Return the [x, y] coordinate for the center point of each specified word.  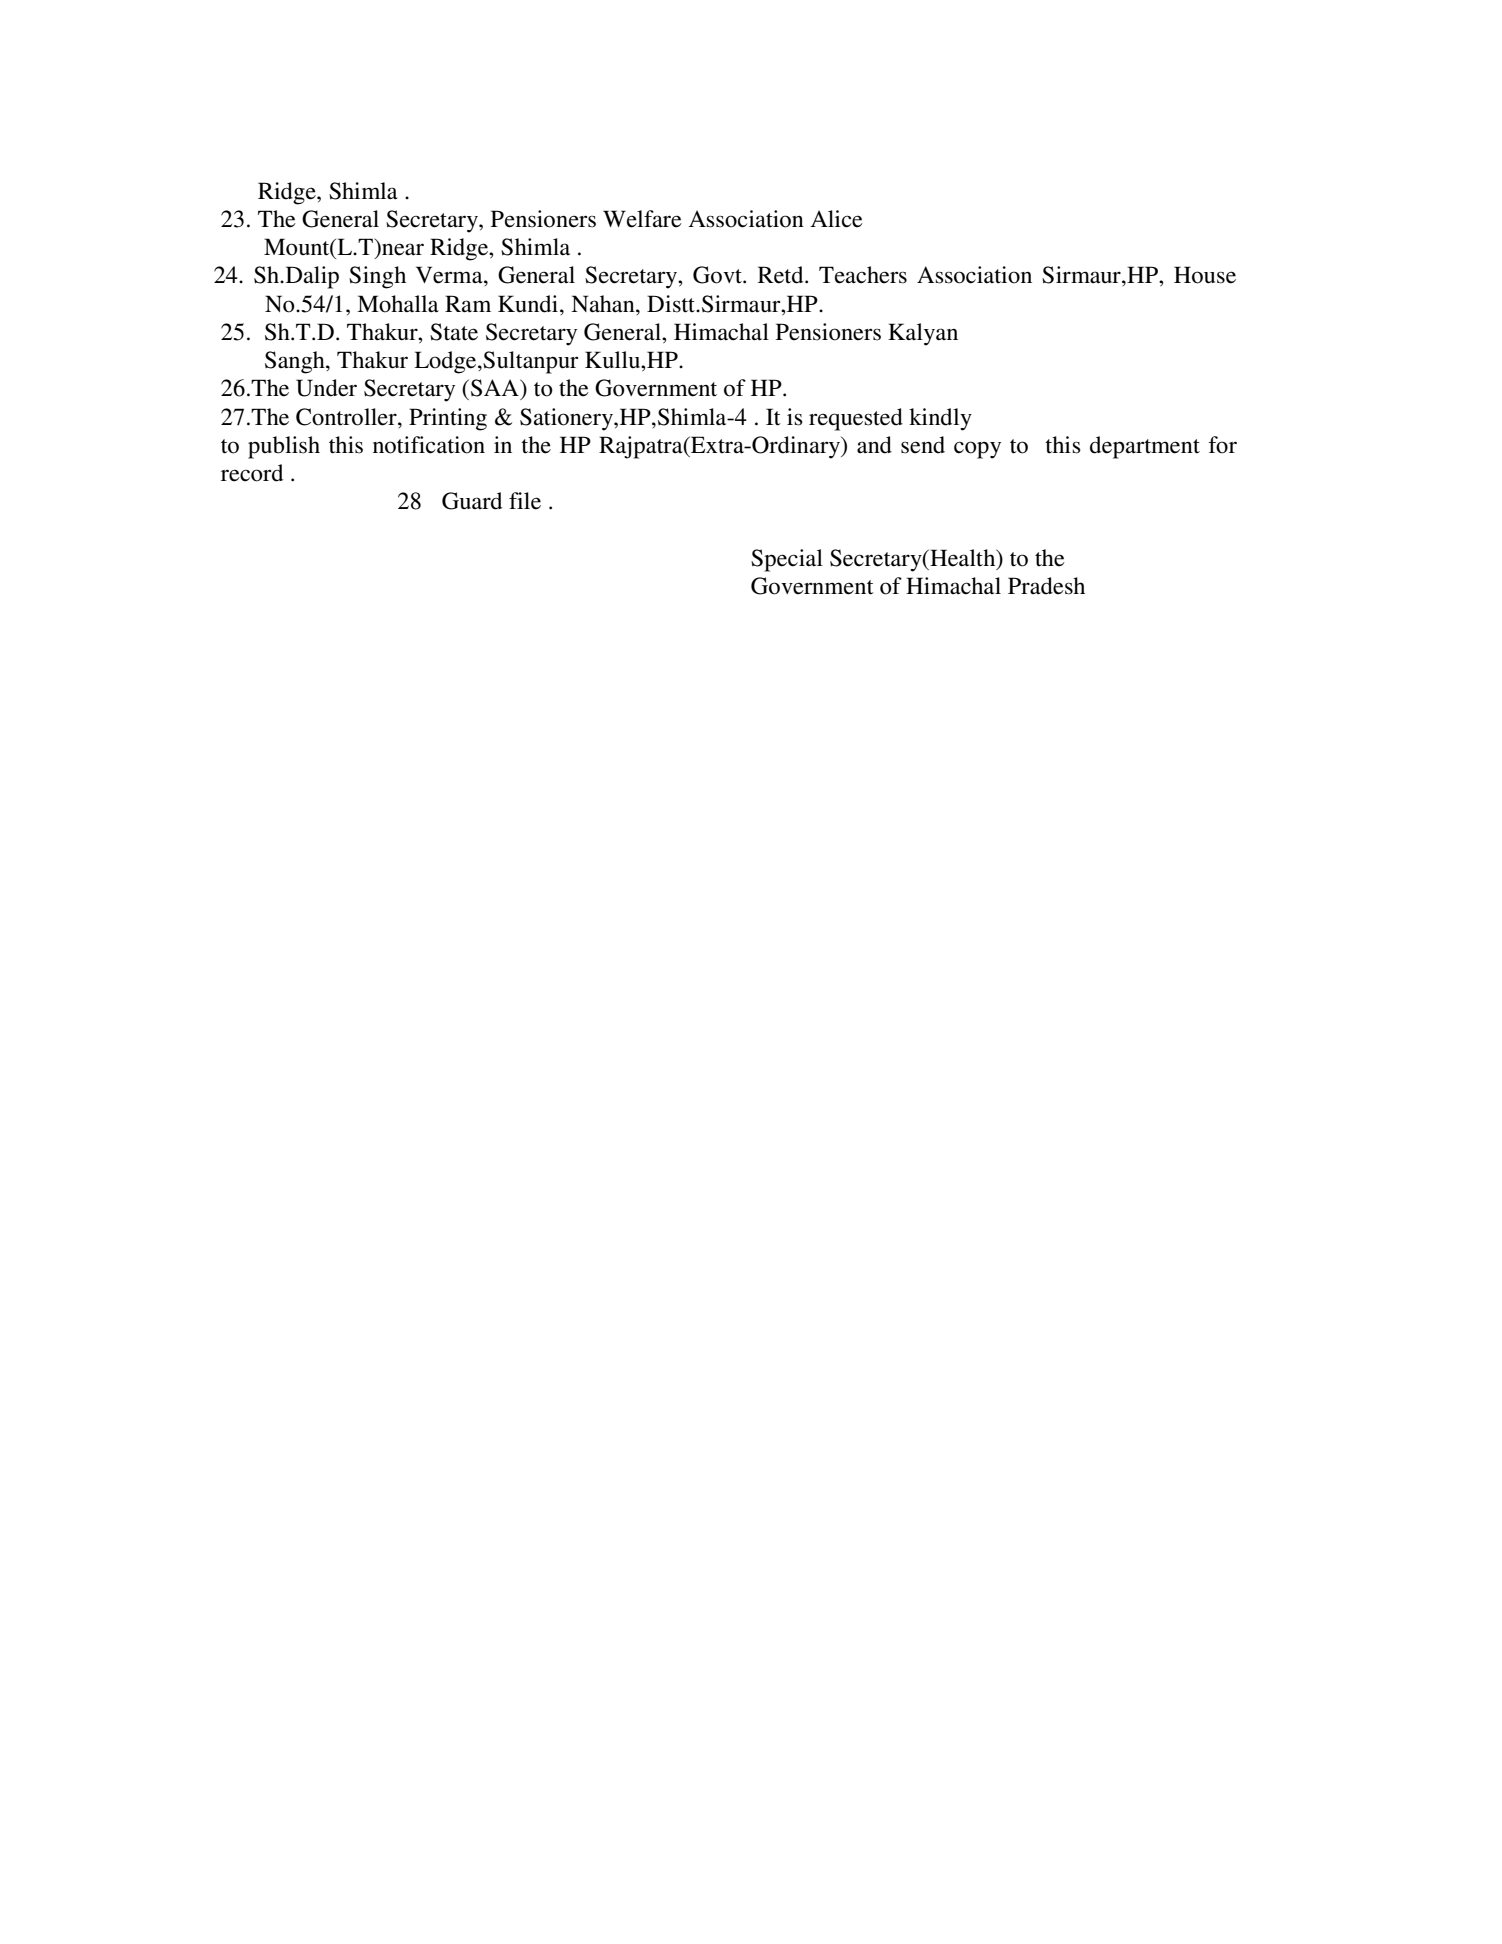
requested [856, 419]
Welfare [642, 219]
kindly [940, 419]
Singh [377, 277]
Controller [347, 417]
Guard [472, 501]
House [1205, 275]
